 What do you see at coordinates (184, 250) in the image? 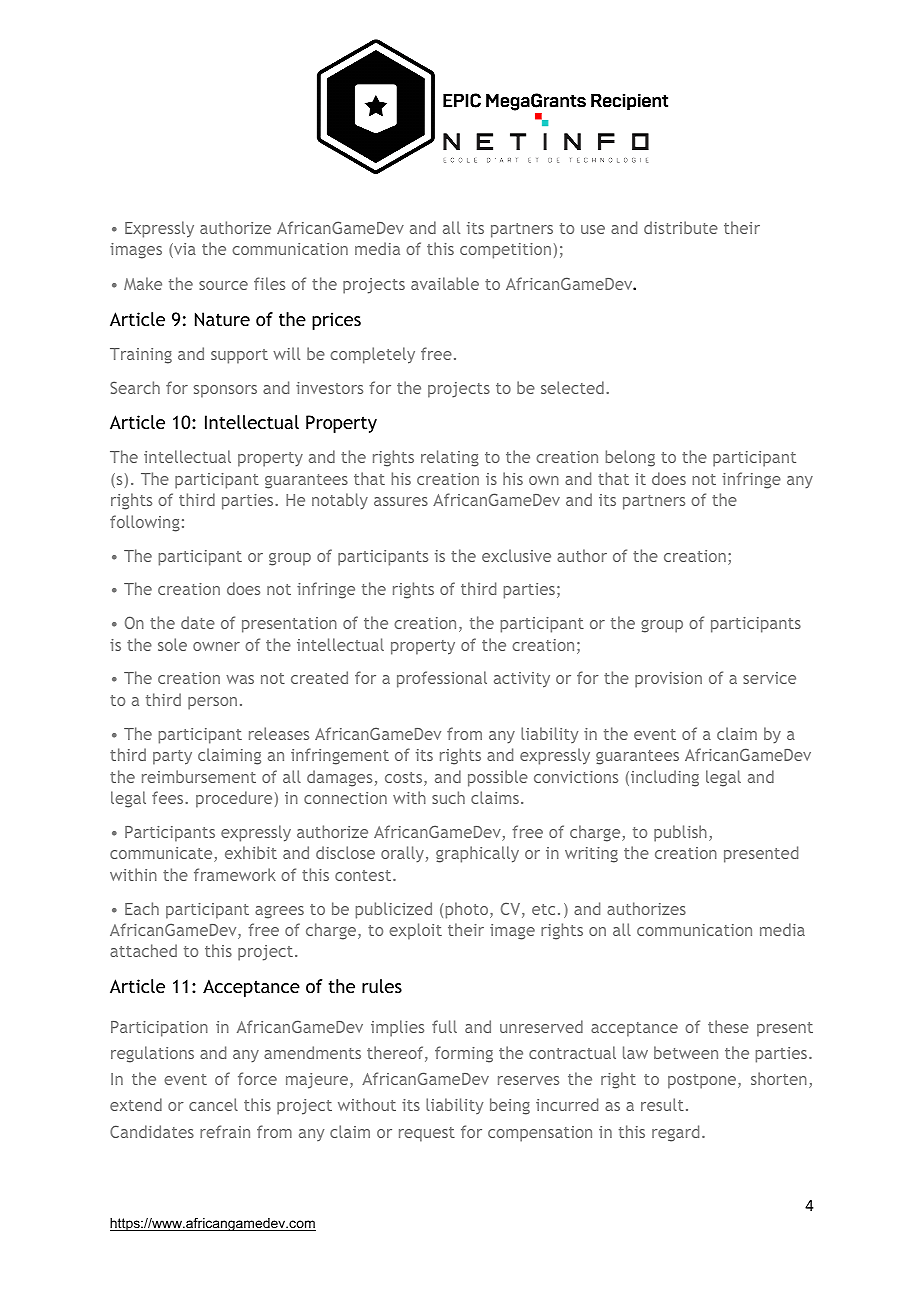
I see `via` at bounding box center [184, 250].
